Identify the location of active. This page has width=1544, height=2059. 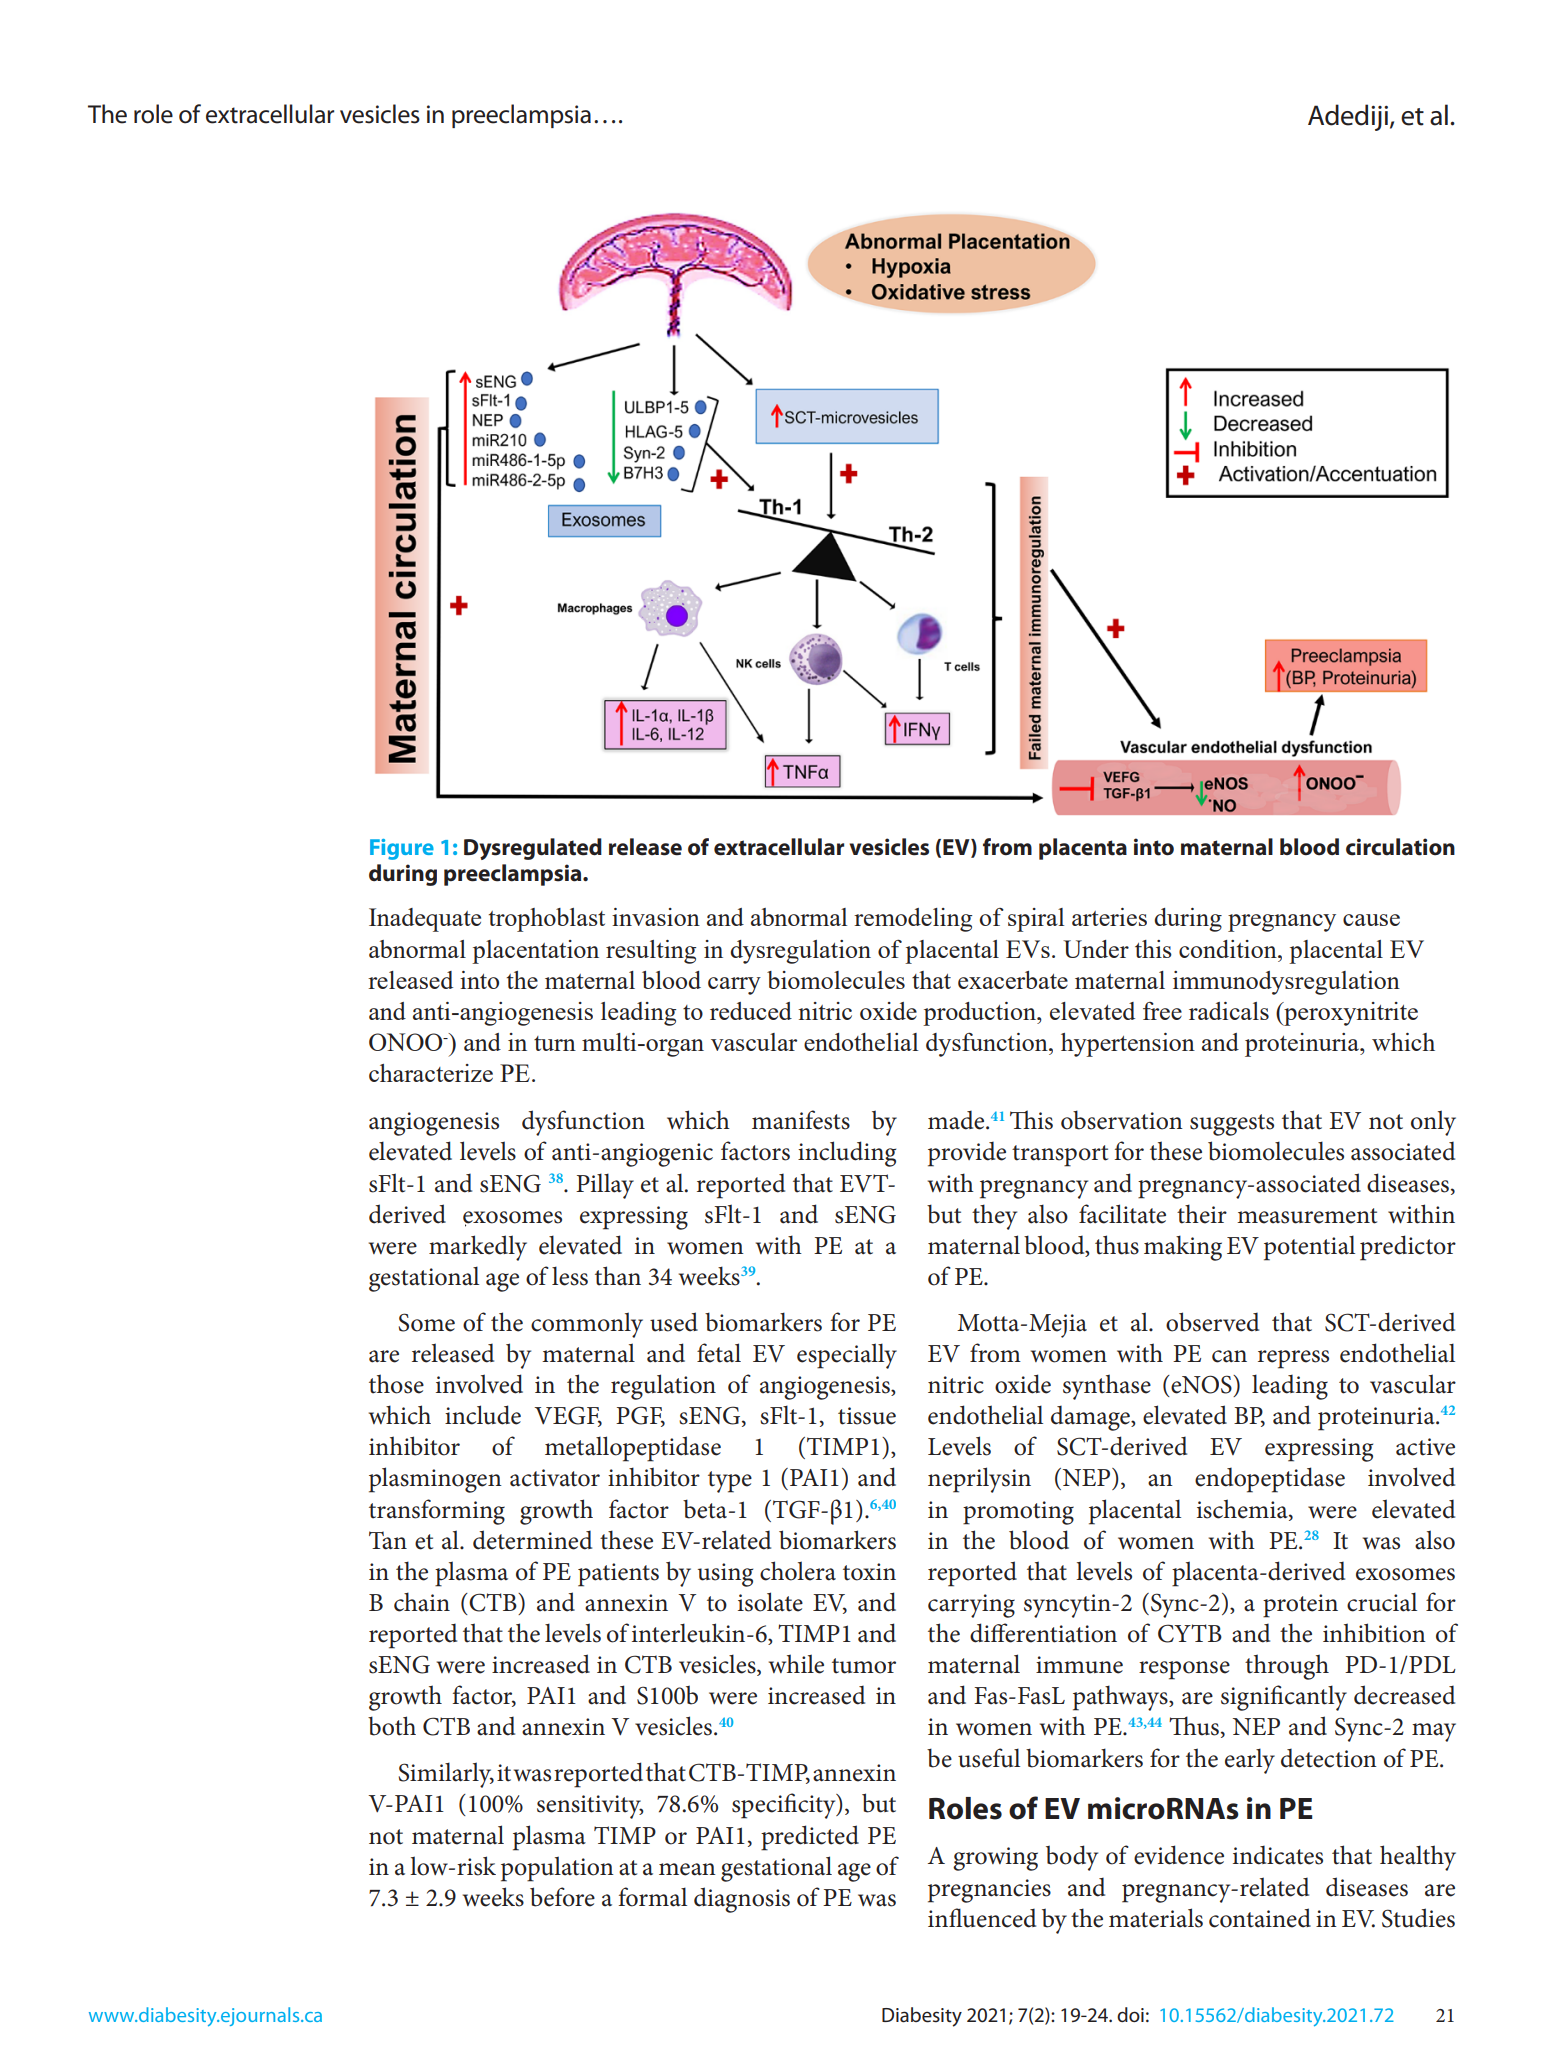
(1425, 1447).
